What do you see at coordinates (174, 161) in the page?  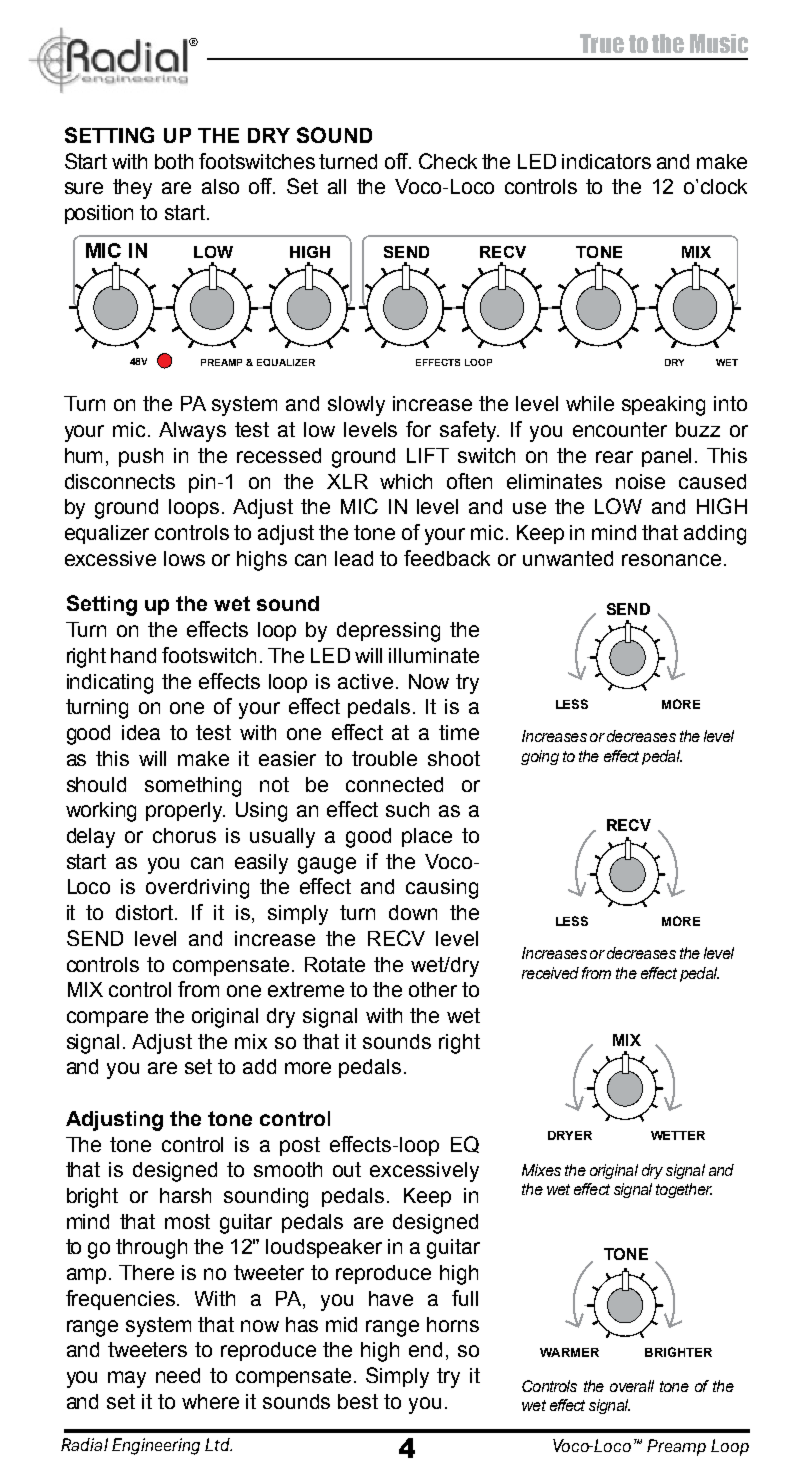 I see `both` at bounding box center [174, 161].
